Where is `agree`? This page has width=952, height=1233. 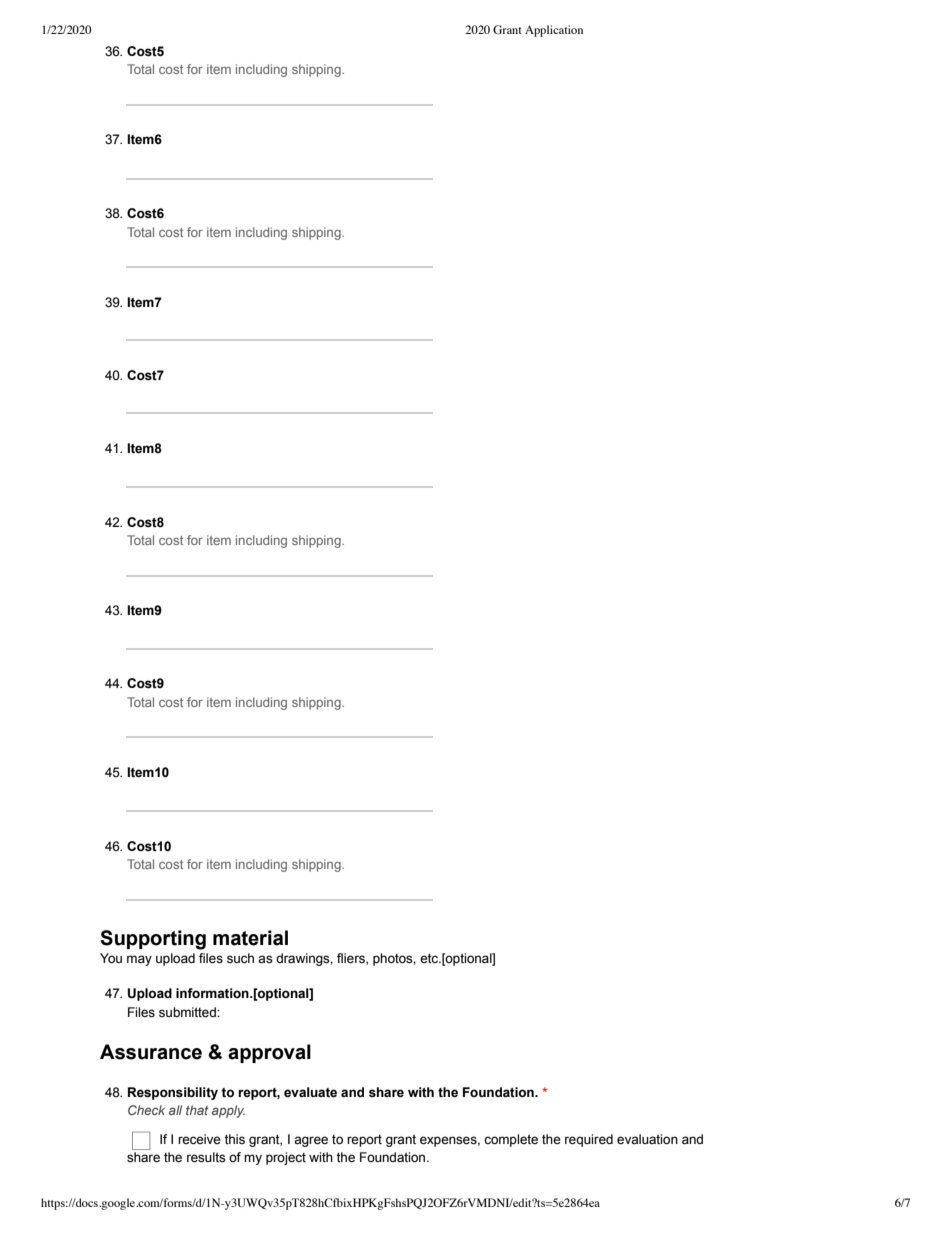
agree is located at coordinates (311, 1141).
